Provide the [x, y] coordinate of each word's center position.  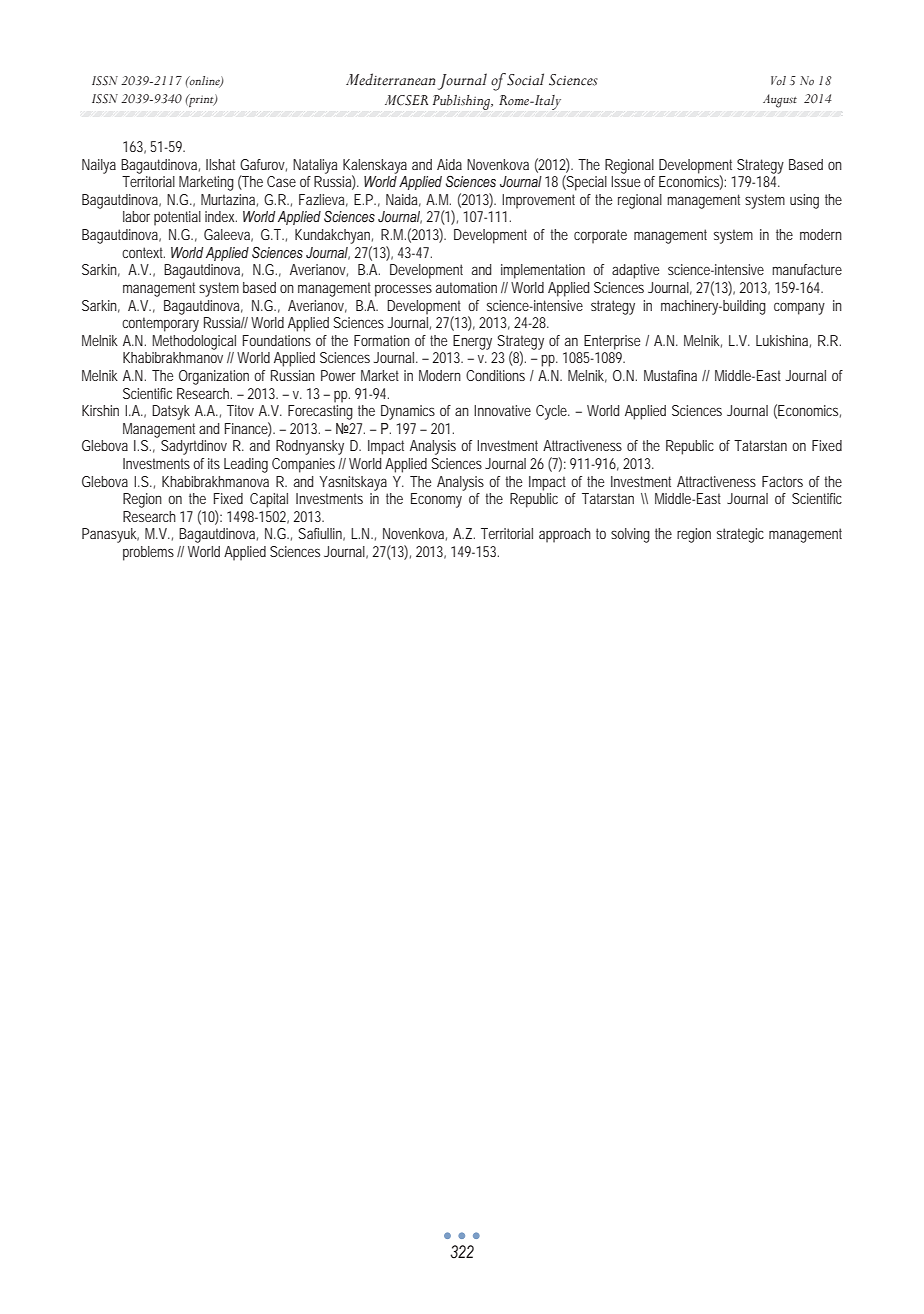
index [221, 216]
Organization [214, 377]
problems [150, 553]
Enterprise [612, 342]
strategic [740, 535]
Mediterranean [390, 79]
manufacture [807, 269]
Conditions [495, 375]
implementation [543, 271]
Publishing [463, 102]
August [780, 101]
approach [565, 535]
